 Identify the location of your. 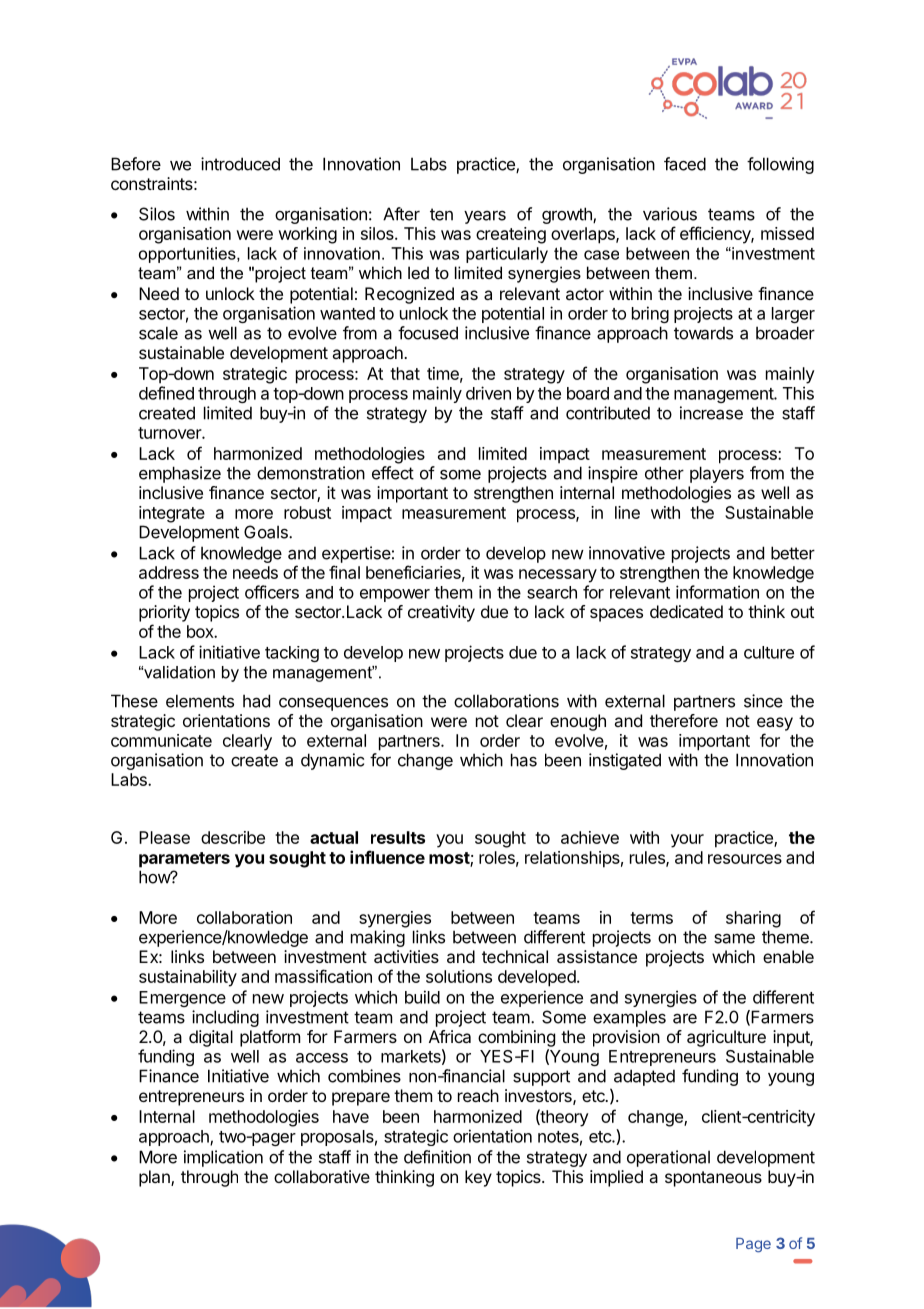
(687, 841).
